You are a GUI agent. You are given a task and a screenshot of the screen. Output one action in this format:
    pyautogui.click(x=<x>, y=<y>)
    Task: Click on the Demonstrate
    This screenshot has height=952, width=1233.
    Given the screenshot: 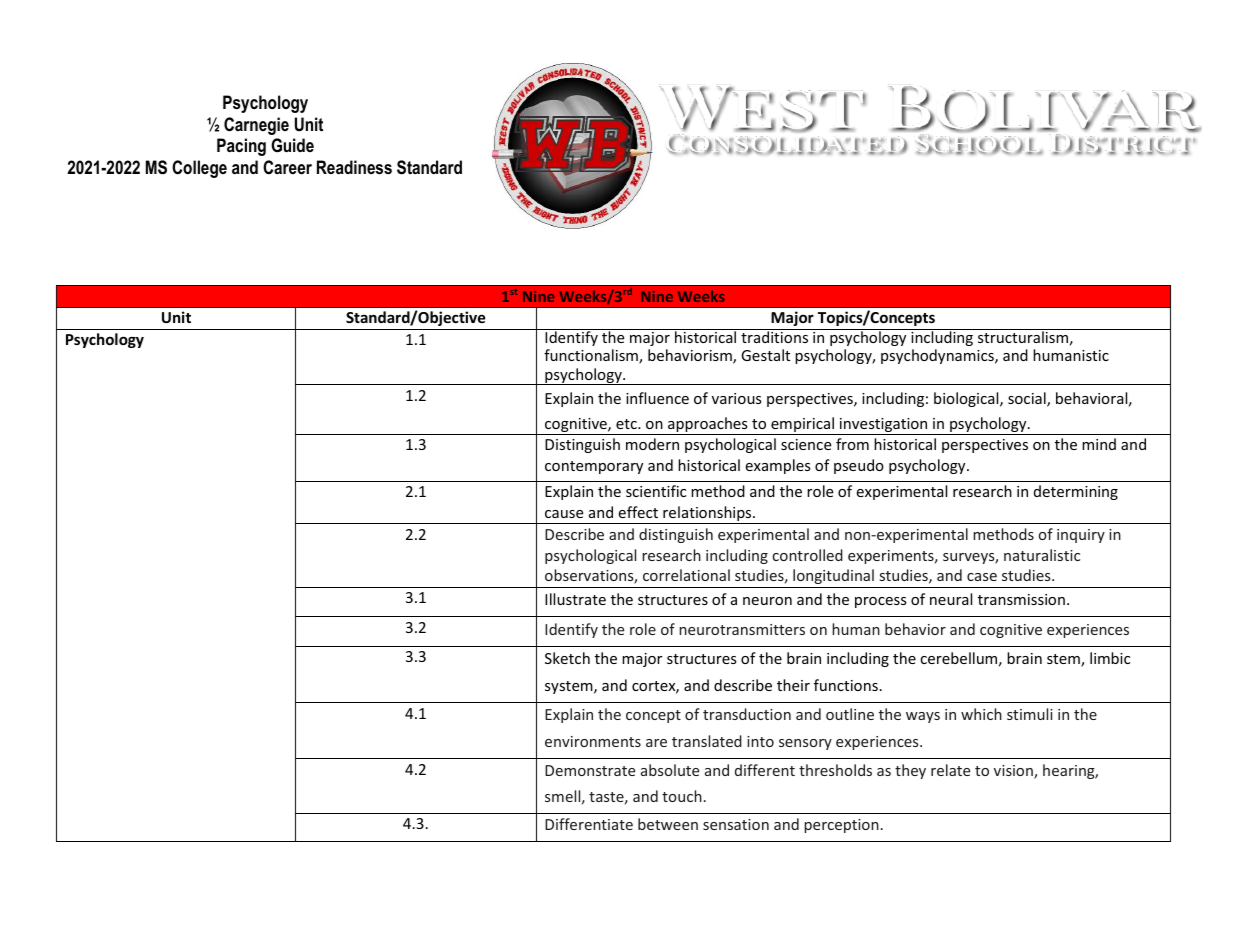 What is the action you would take?
    pyautogui.click(x=590, y=770)
